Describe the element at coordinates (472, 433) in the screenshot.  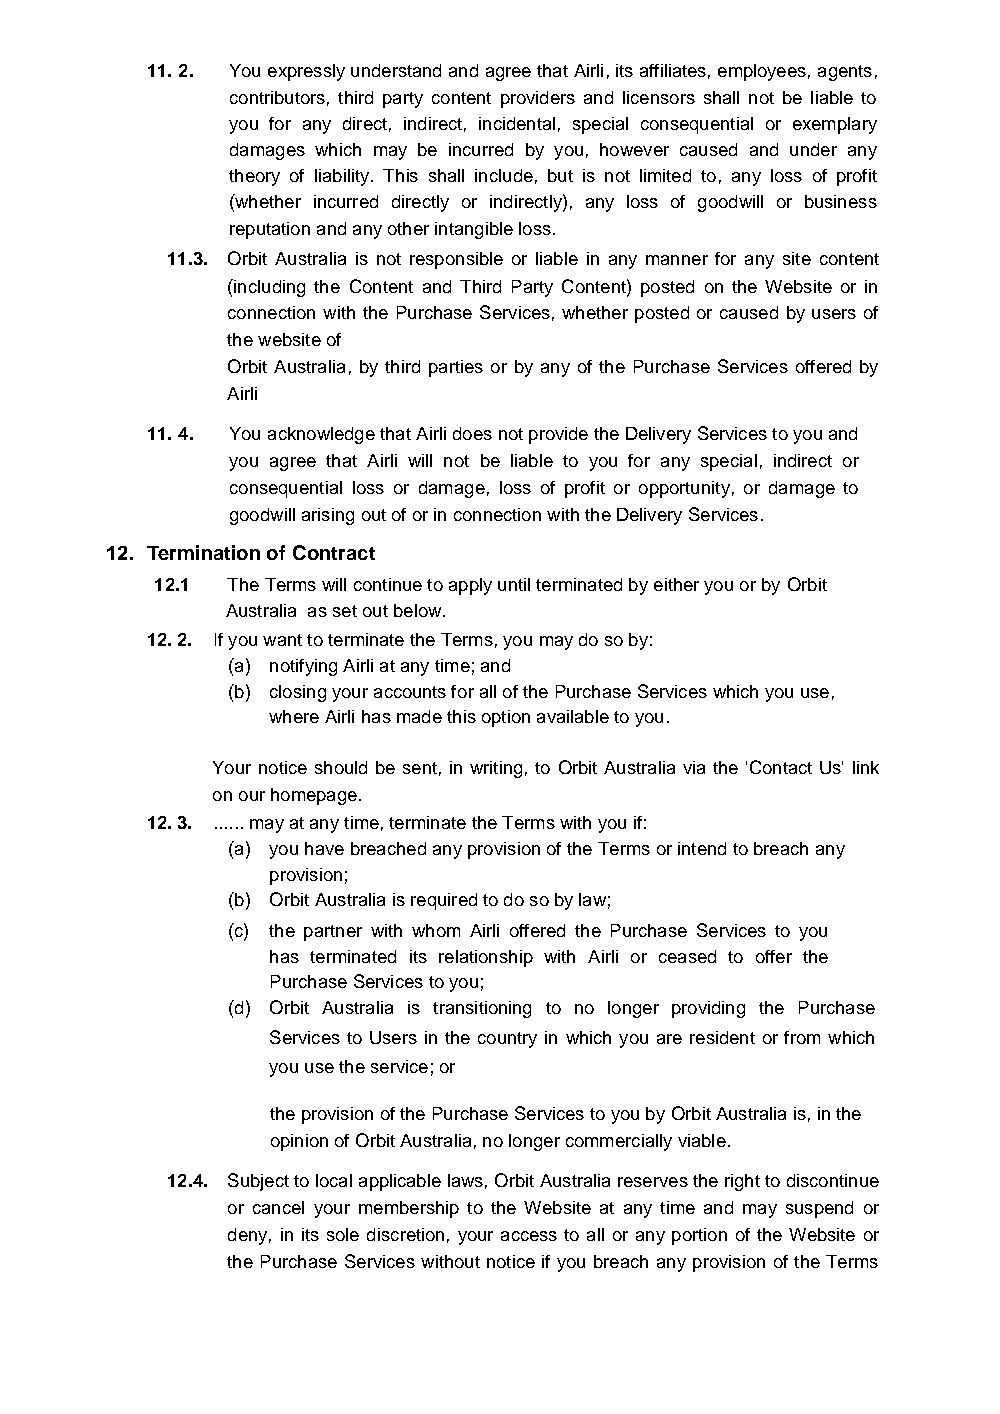
I see `does` at that location.
